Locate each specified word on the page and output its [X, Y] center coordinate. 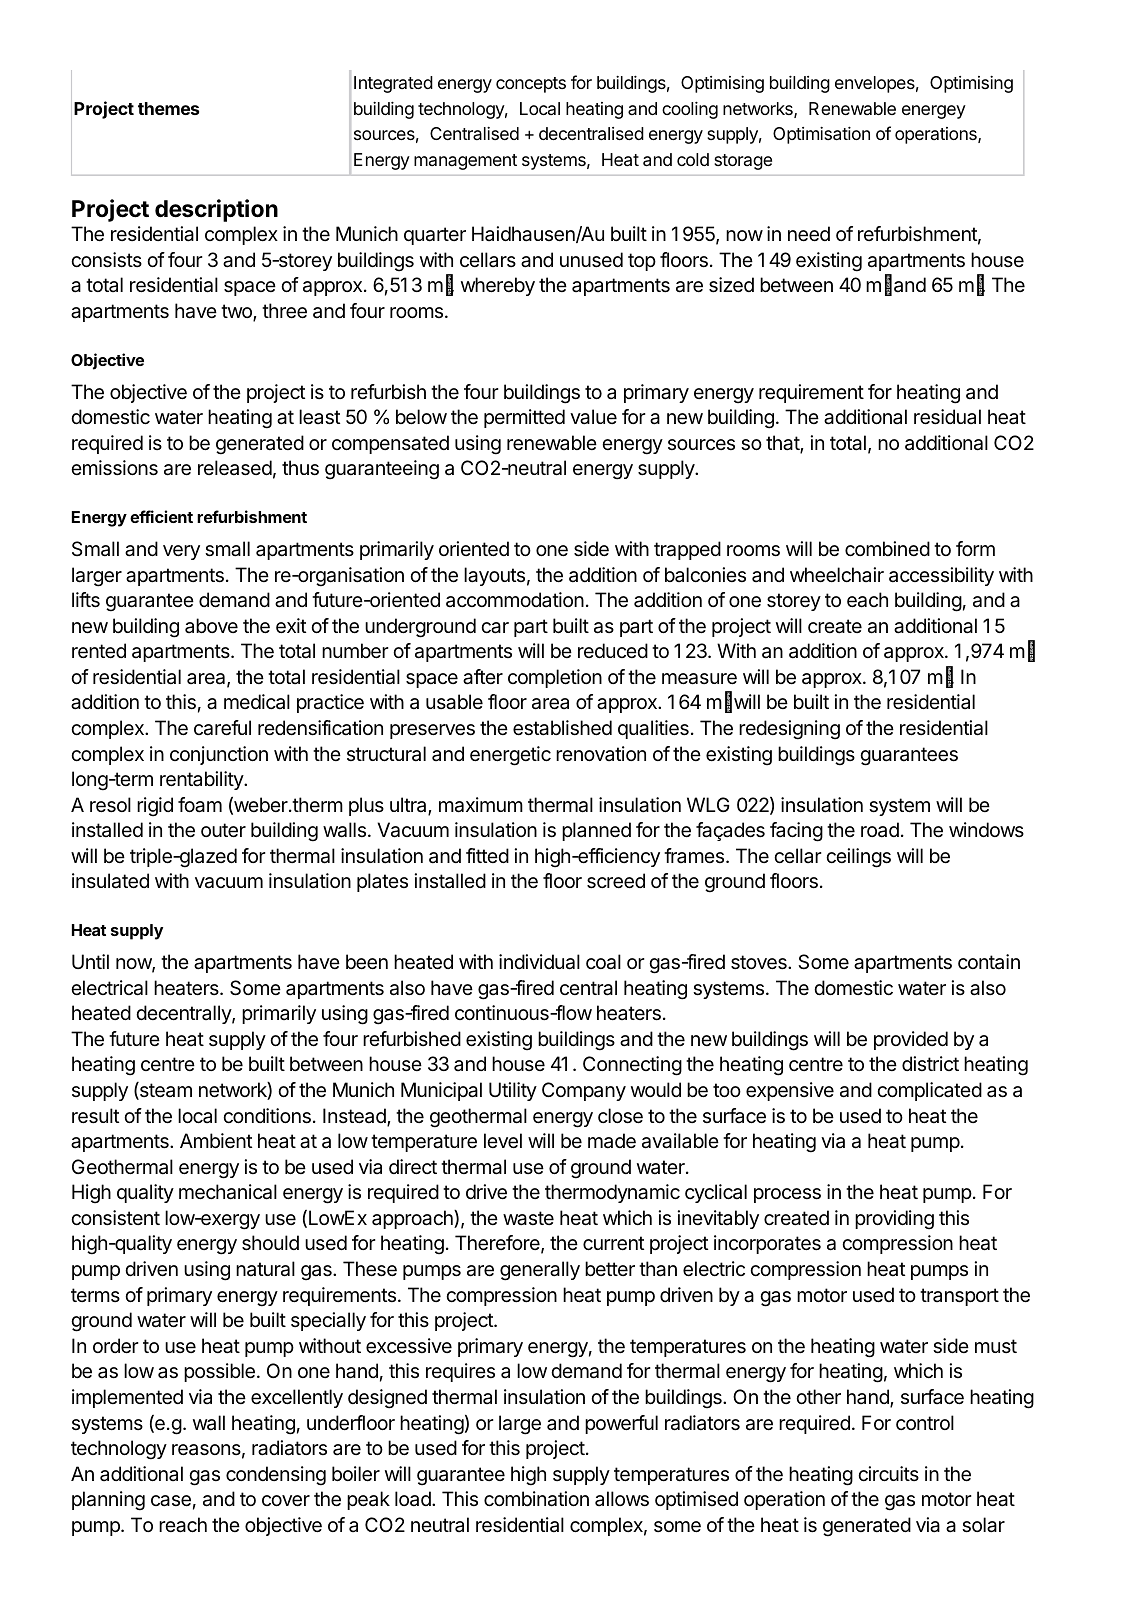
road [880, 830]
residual [947, 417]
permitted [524, 418]
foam [200, 805]
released [235, 468]
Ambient [216, 1141]
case [171, 1501]
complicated [929, 1091]
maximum [481, 805]
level [503, 1141]
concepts [531, 85]
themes [168, 108]
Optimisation [821, 135]
